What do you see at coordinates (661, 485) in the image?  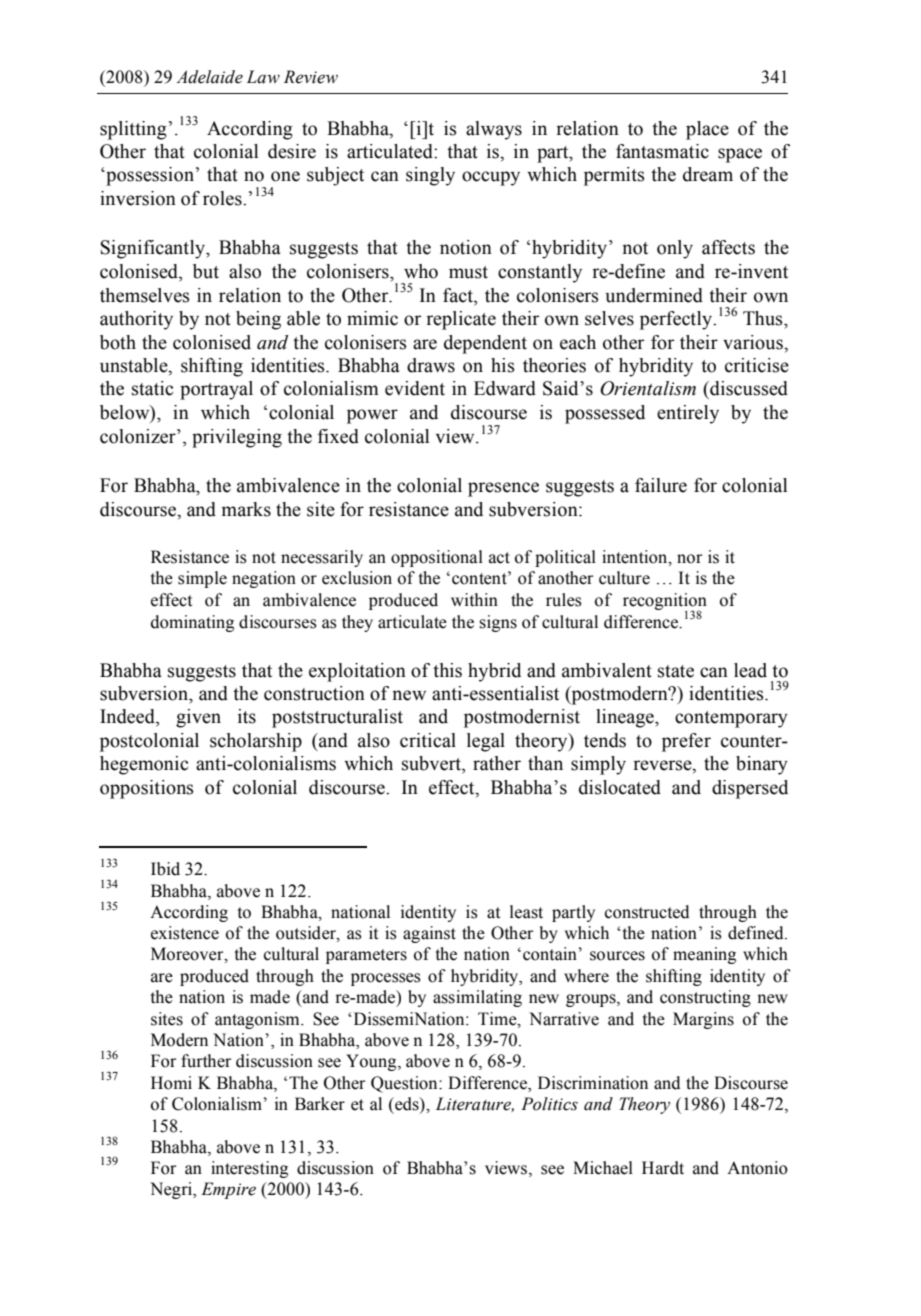 I see `failure` at bounding box center [661, 485].
